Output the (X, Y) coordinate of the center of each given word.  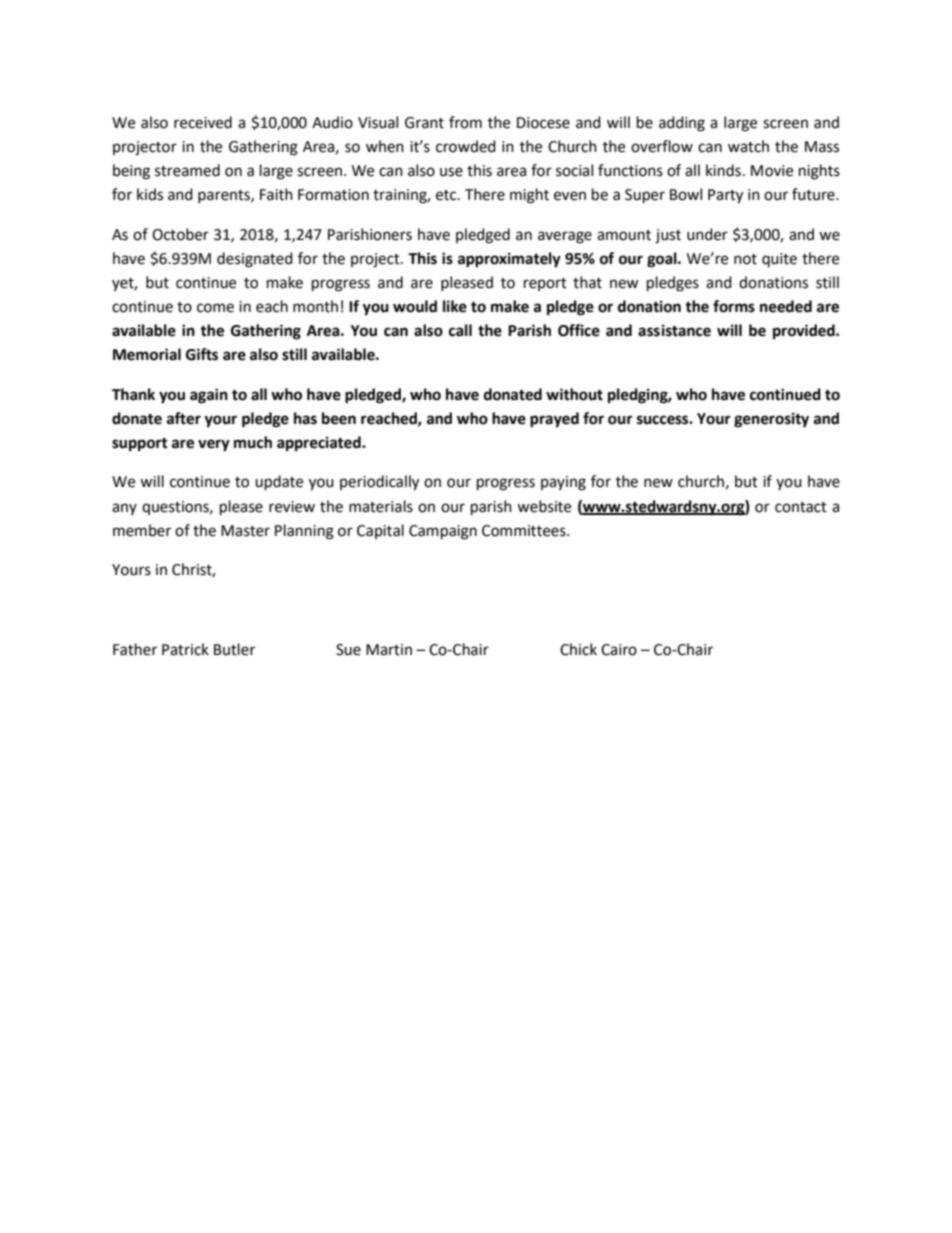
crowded (466, 146)
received (203, 122)
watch (748, 146)
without (574, 394)
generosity (771, 420)
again (209, 396)
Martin (389, 650)
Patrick (185, 649)
